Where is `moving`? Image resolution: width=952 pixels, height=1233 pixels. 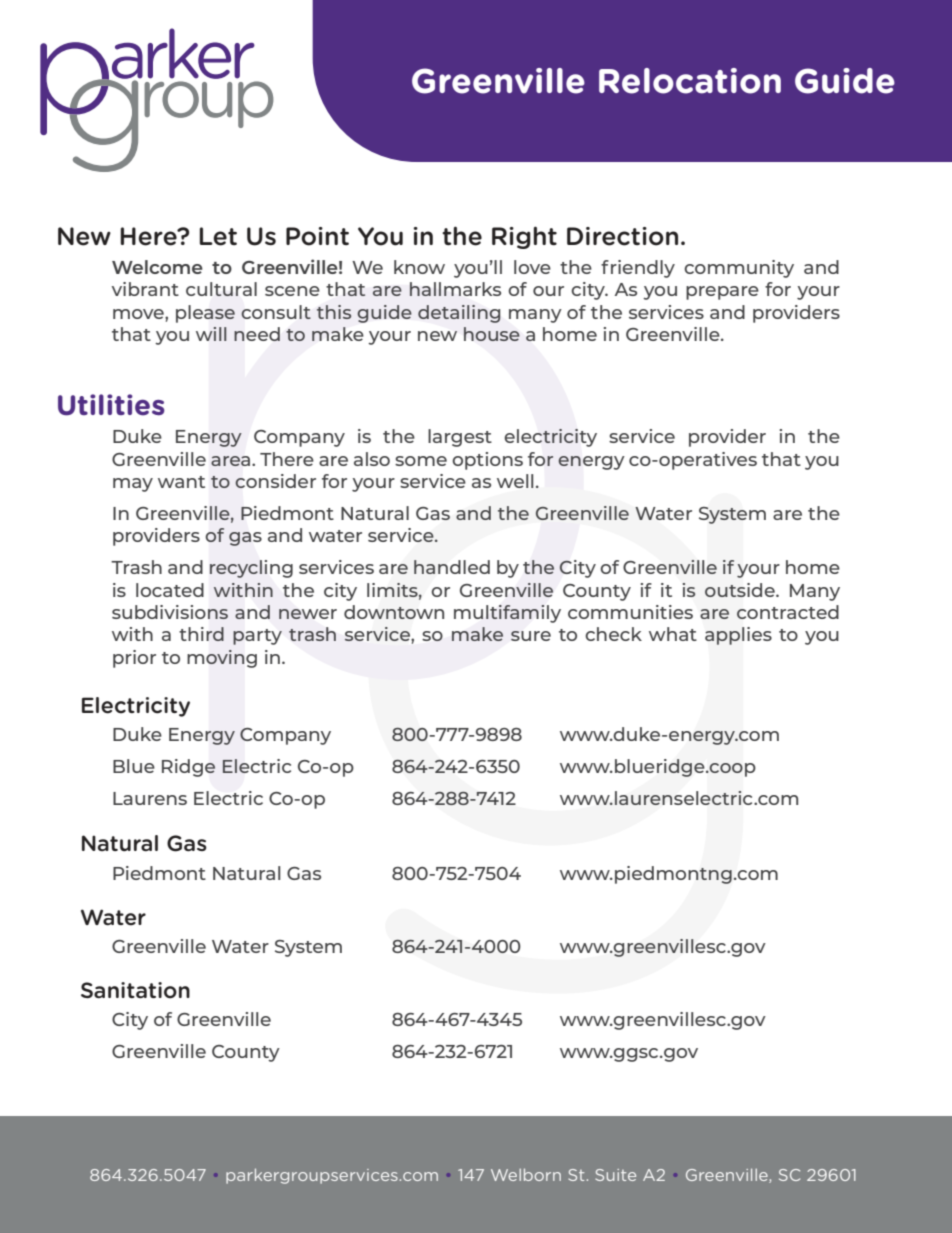
moving is located at coordinates (222, 659).
